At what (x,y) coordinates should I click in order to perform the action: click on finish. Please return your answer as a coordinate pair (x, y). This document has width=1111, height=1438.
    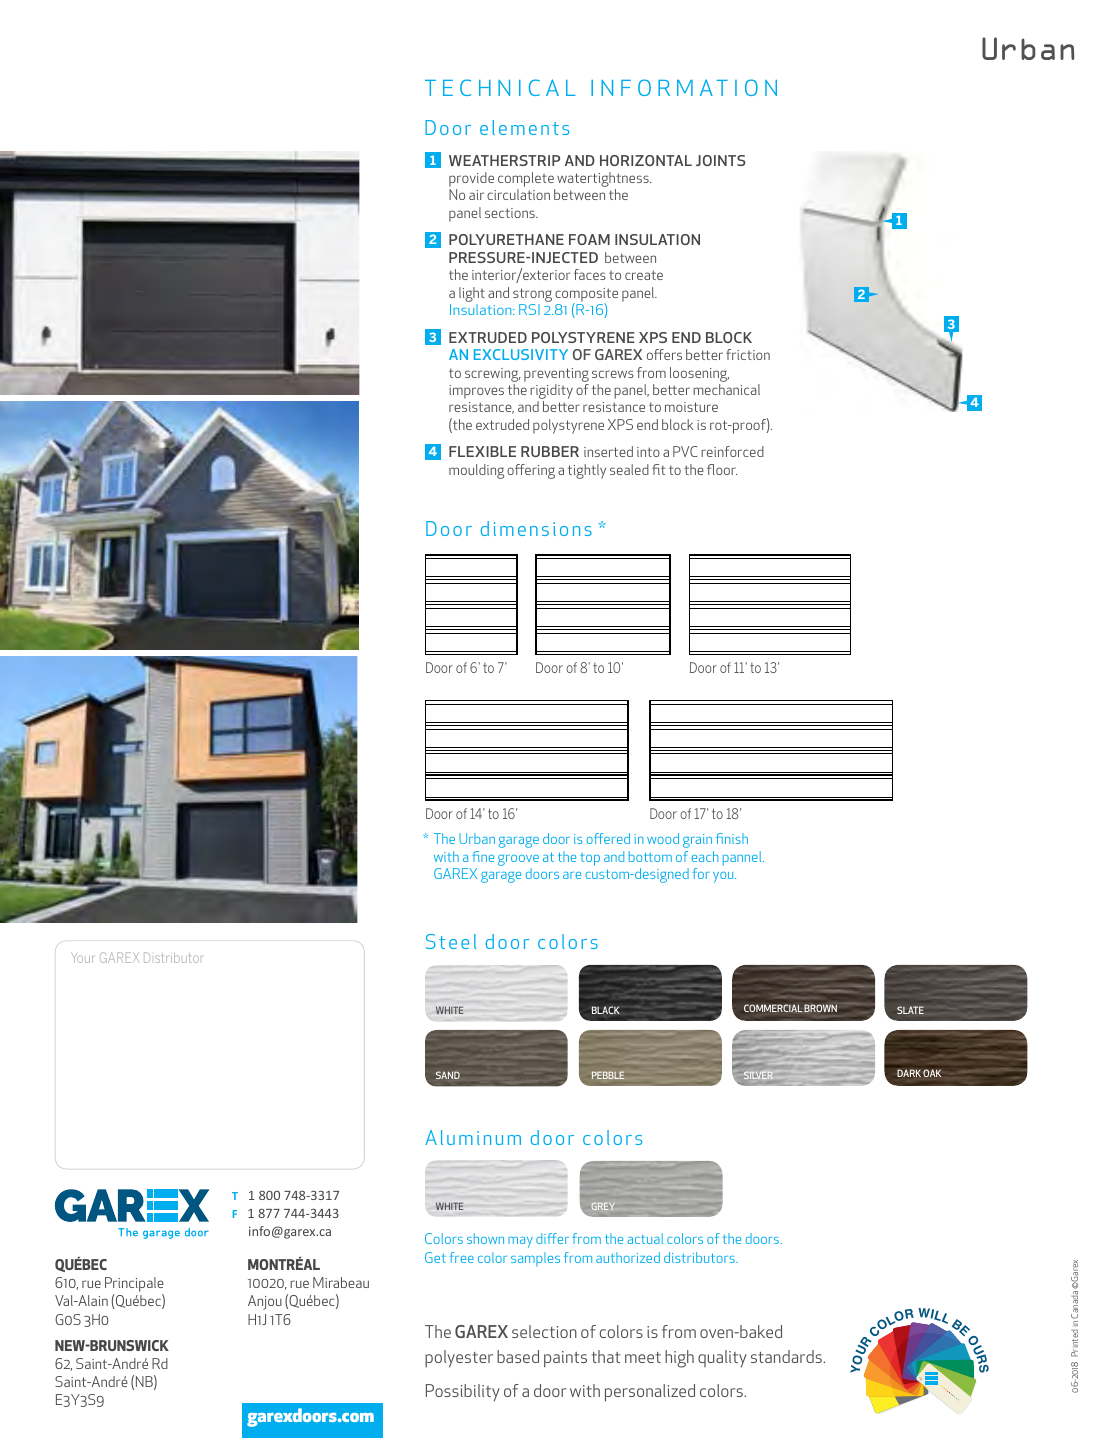
    Looking at the image, I should click on (732, 838).
